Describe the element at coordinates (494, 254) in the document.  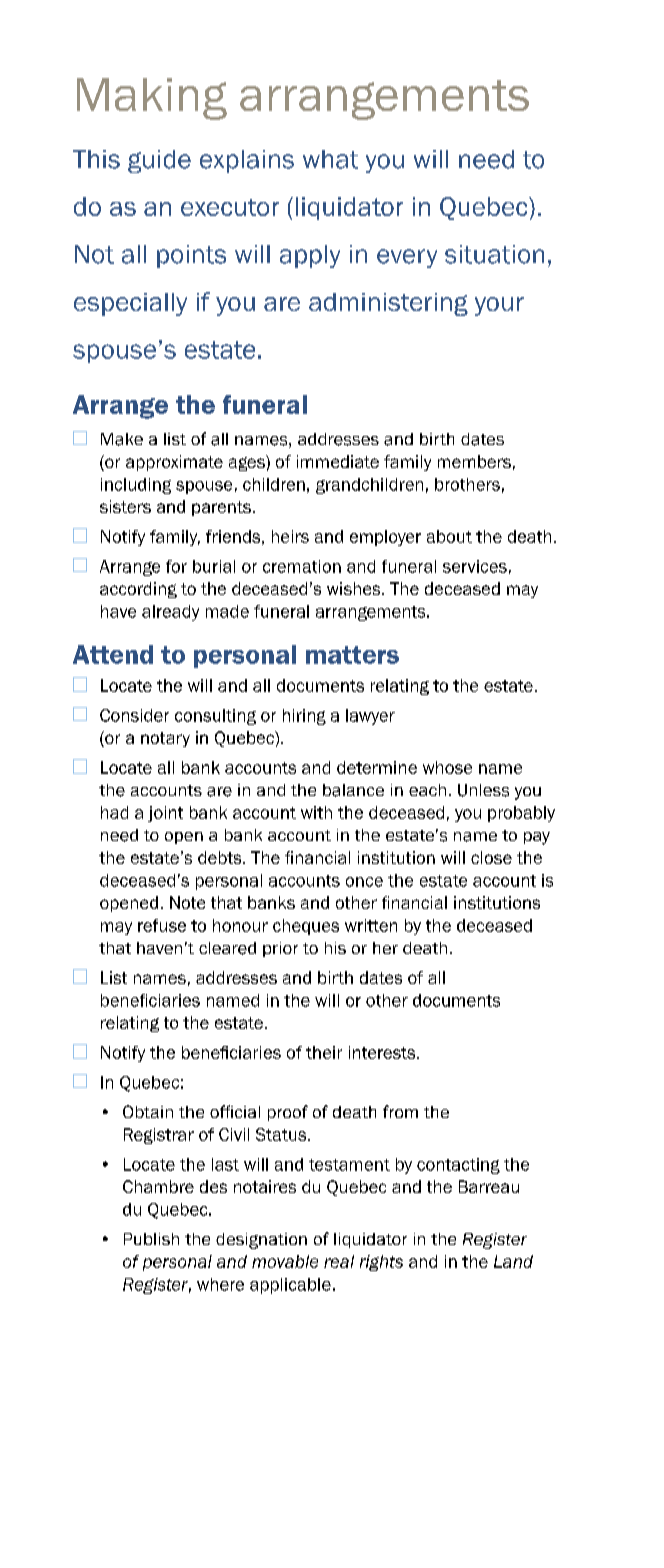
I see `situation` at that location.
